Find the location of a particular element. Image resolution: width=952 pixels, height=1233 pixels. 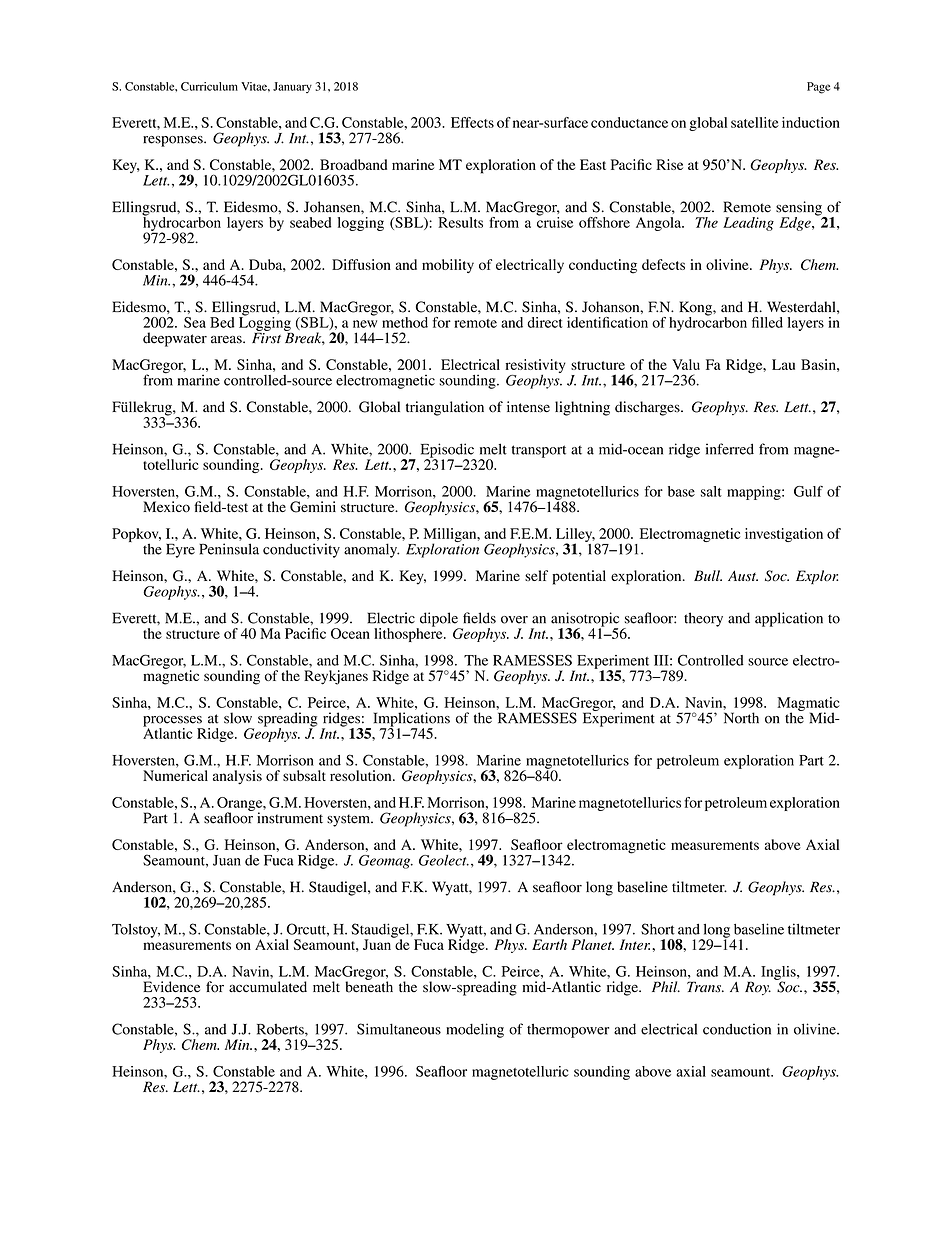

Effects is located at coordinates (472, 122).
